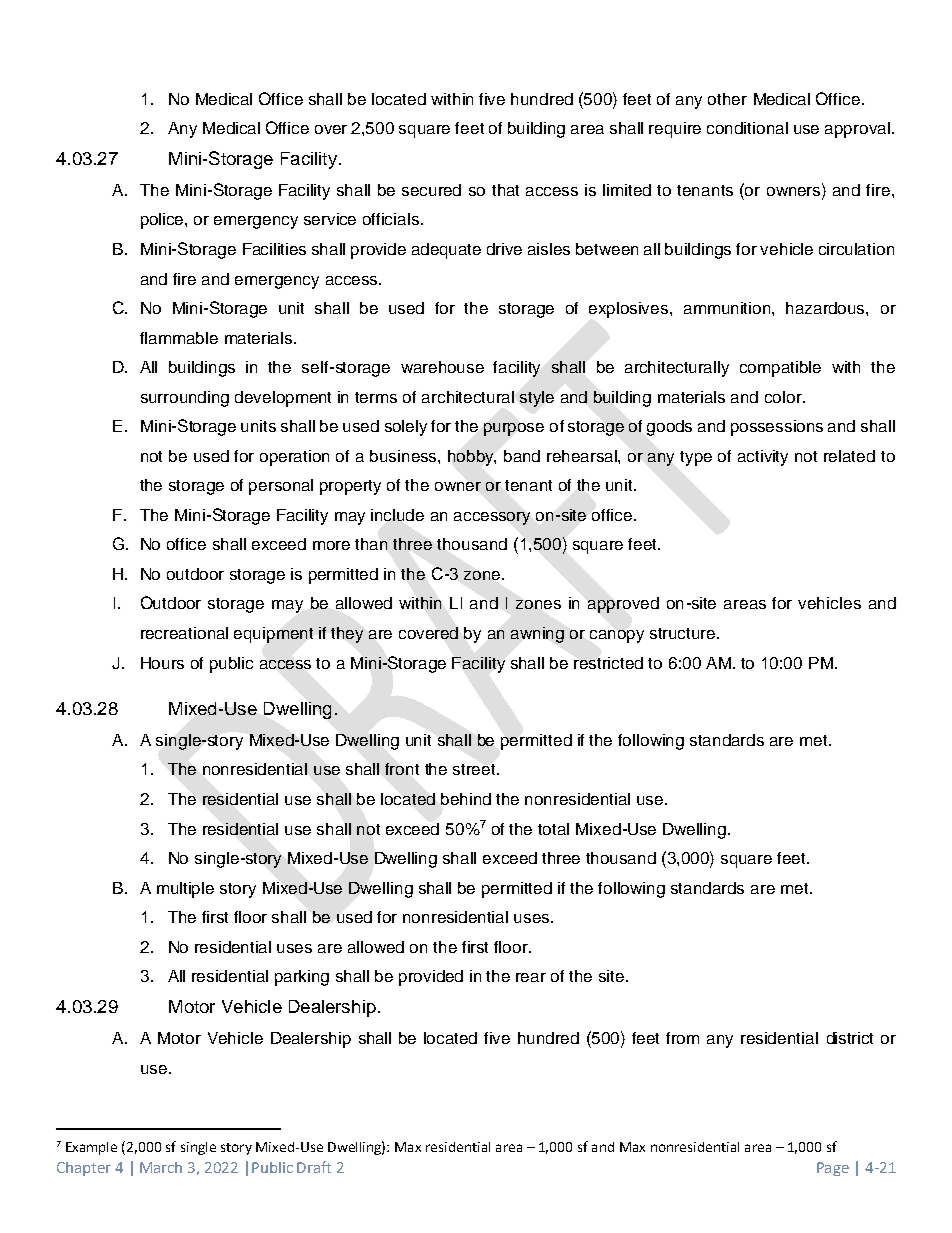  I want to click on recreational, so click(184, 633).
